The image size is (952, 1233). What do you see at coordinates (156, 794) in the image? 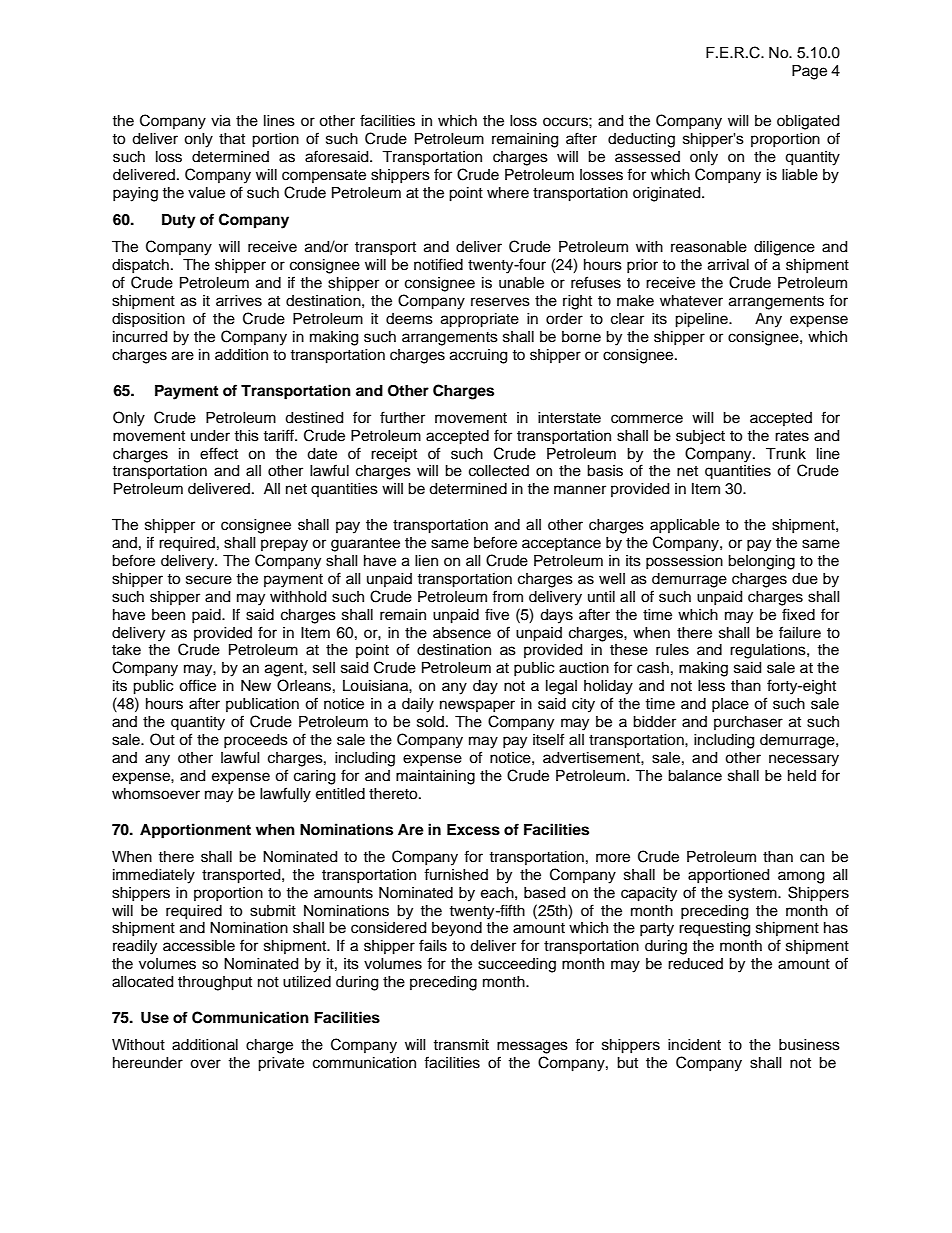
I see `whomsoever` at bounding box center [156, 794].
